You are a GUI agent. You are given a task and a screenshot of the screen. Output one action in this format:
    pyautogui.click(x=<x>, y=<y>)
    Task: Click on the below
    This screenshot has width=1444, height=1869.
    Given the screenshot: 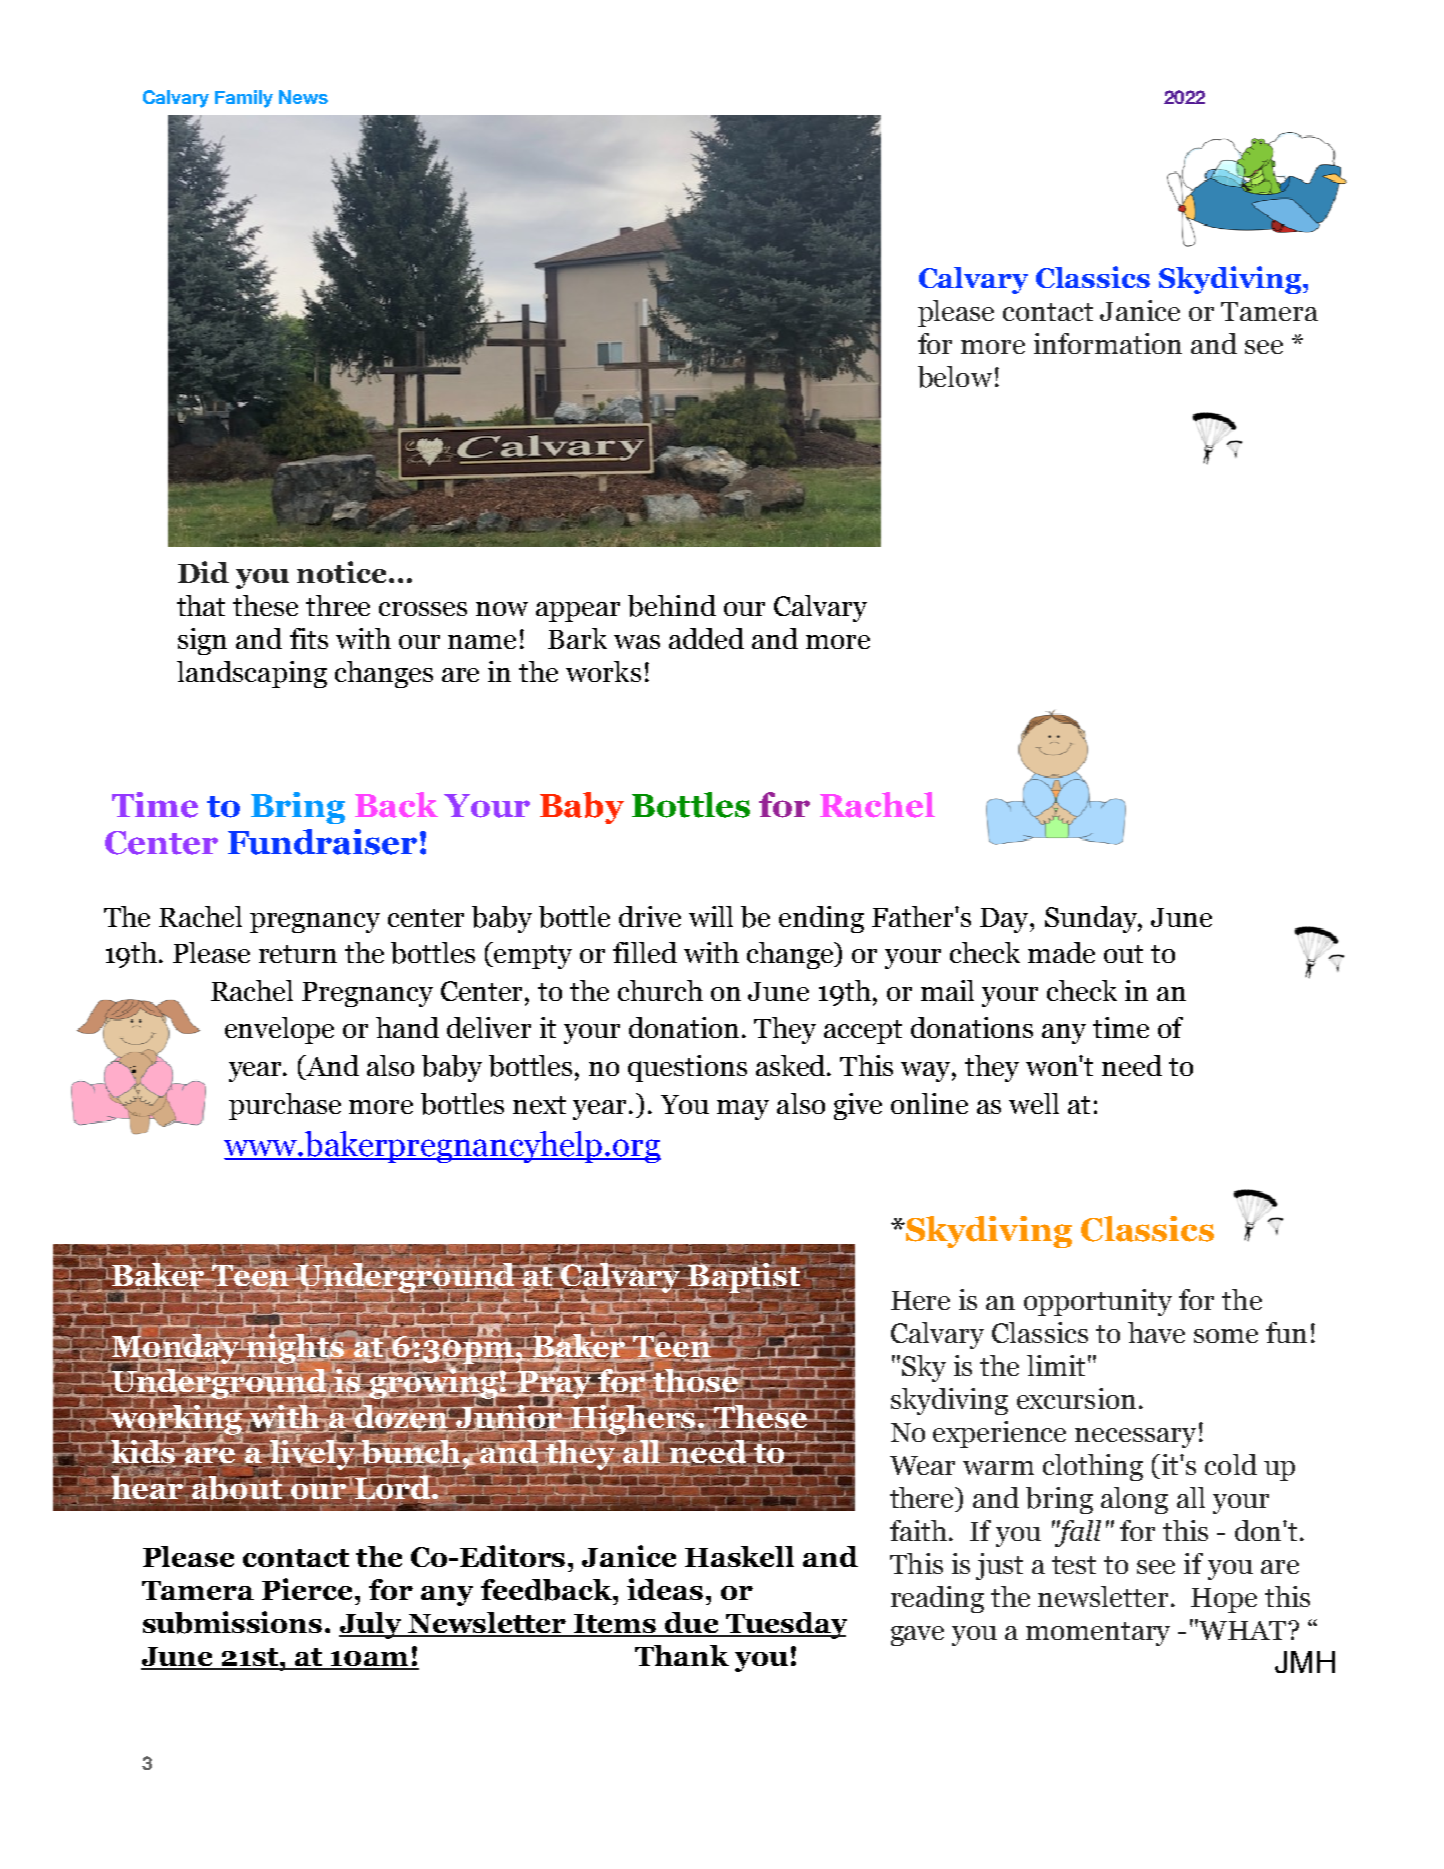 What is the action you would take?
    pyautogui.click(x=955, y=377)
